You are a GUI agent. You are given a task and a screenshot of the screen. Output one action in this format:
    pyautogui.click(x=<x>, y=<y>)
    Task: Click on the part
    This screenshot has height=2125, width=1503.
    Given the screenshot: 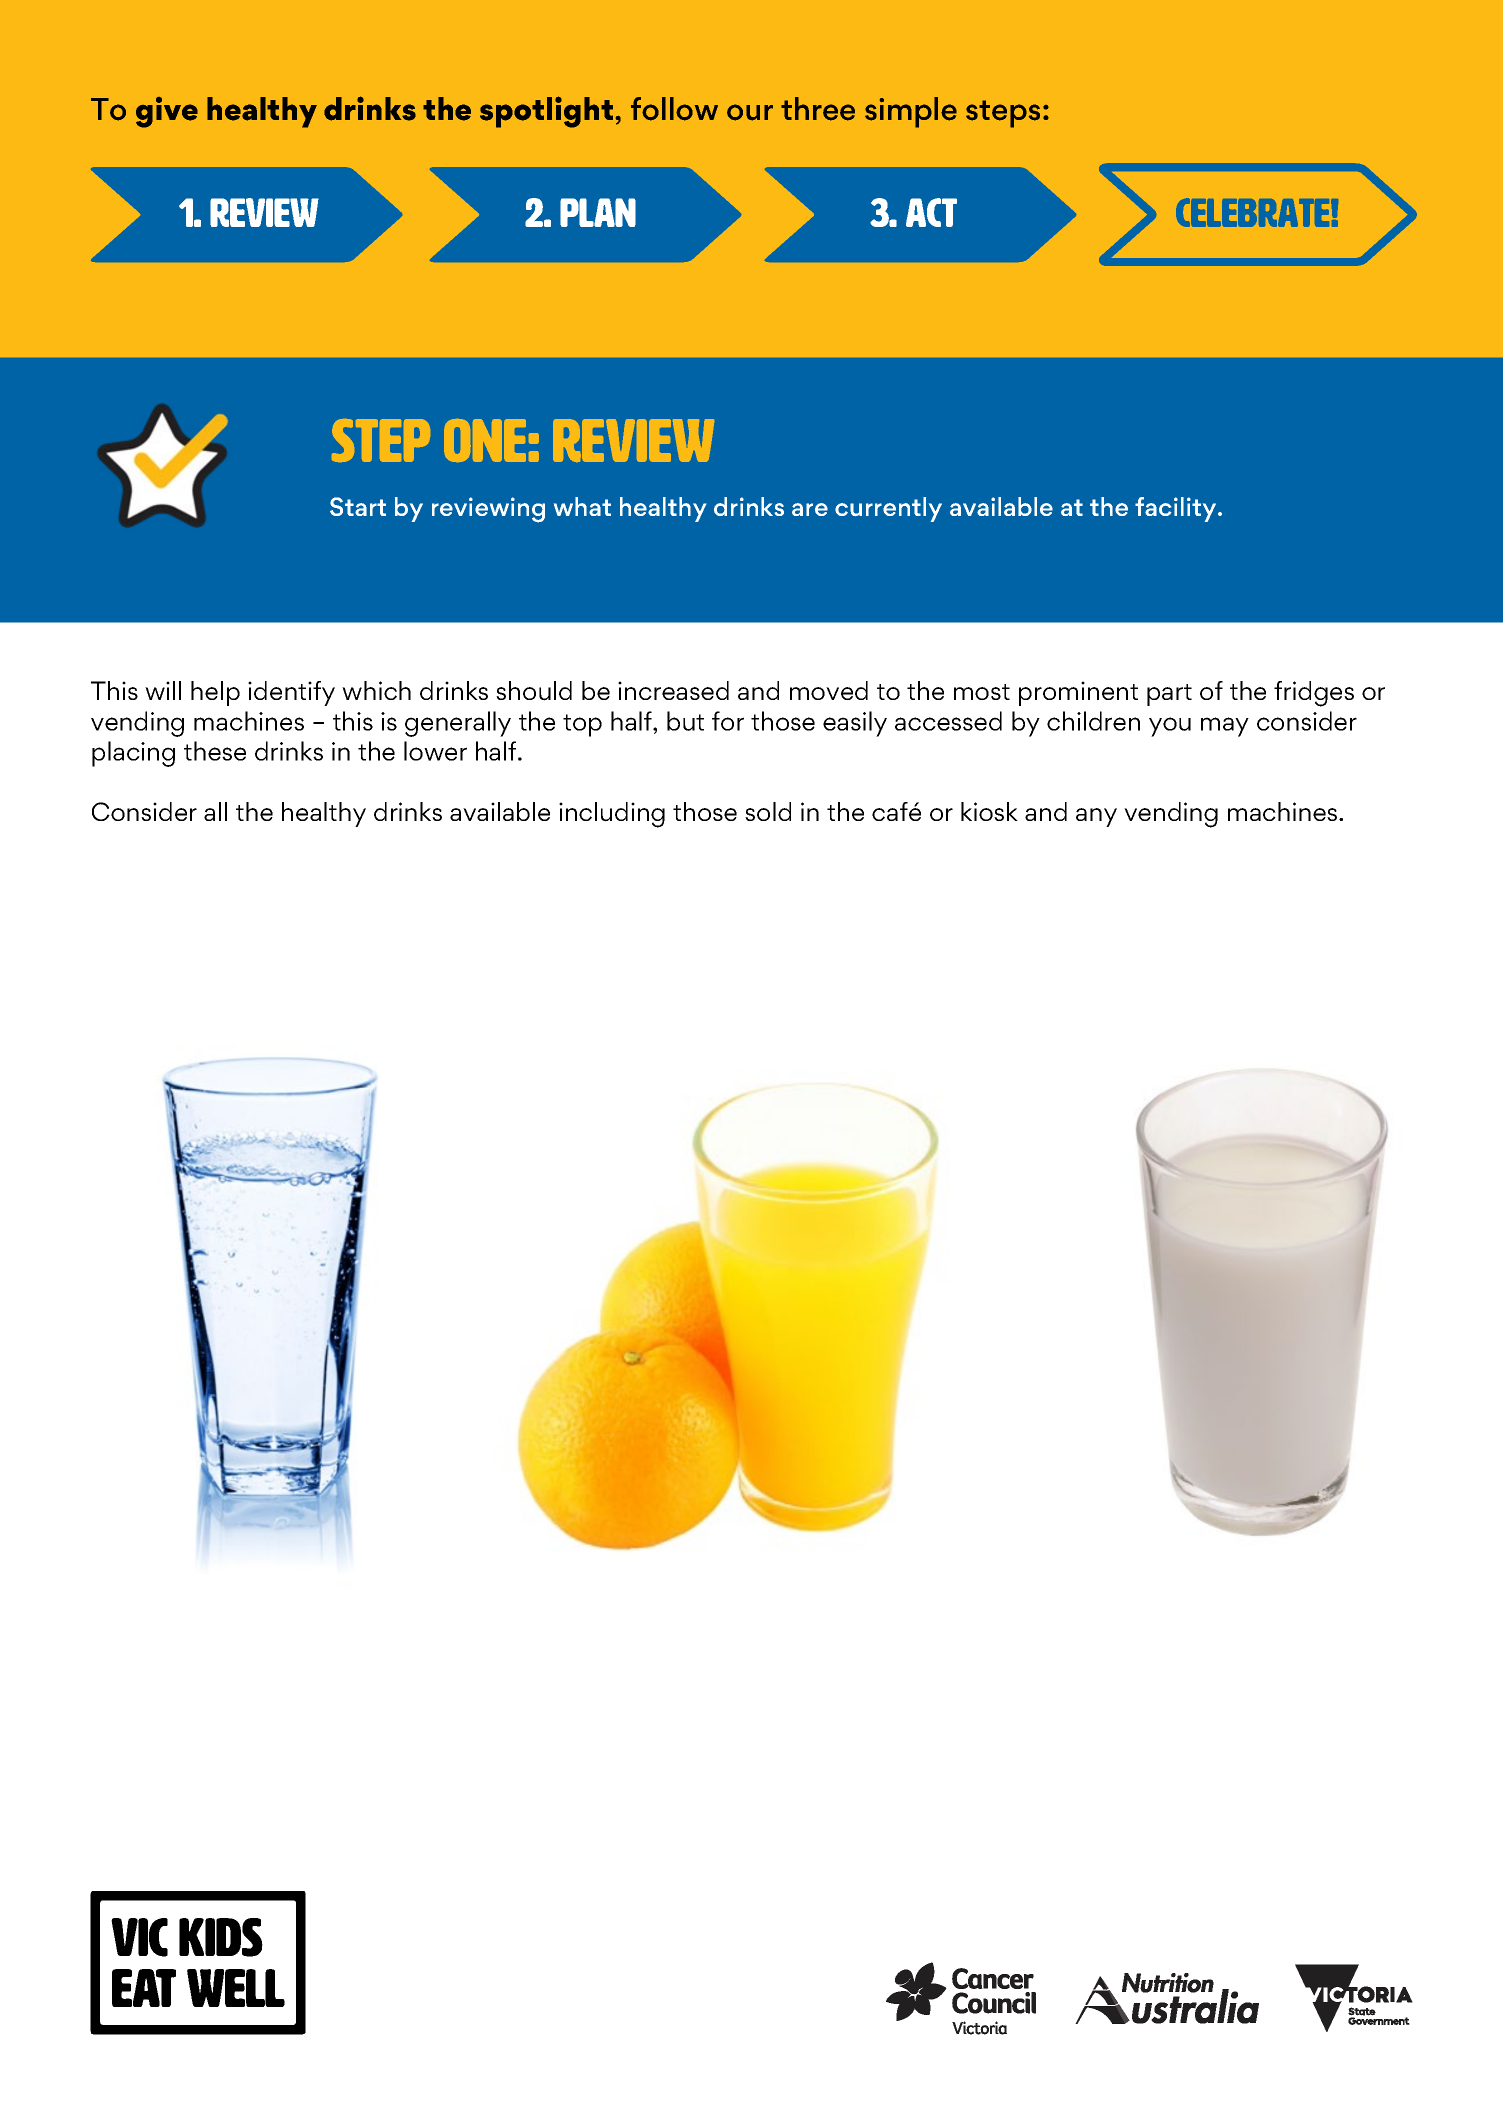 What is the action you would take?
    pyautogui.click(x=1169, y=695)
